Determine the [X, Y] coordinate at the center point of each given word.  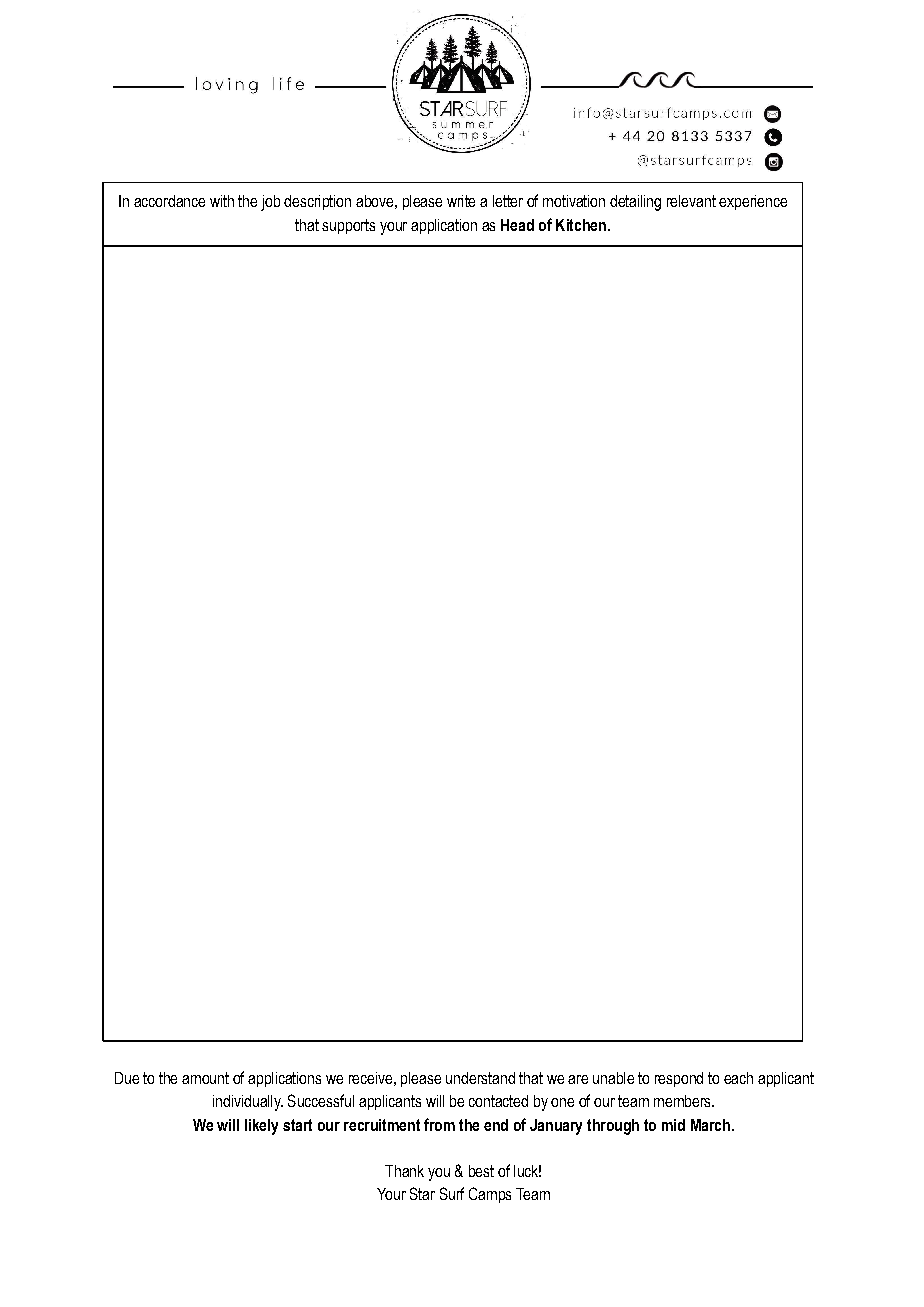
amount [205, 1078]
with [222, 201]
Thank [404, 1171]
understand [480, 1078]
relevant [691, 201]
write [461, 201]
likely [261, 1127]
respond [679, 1079]
